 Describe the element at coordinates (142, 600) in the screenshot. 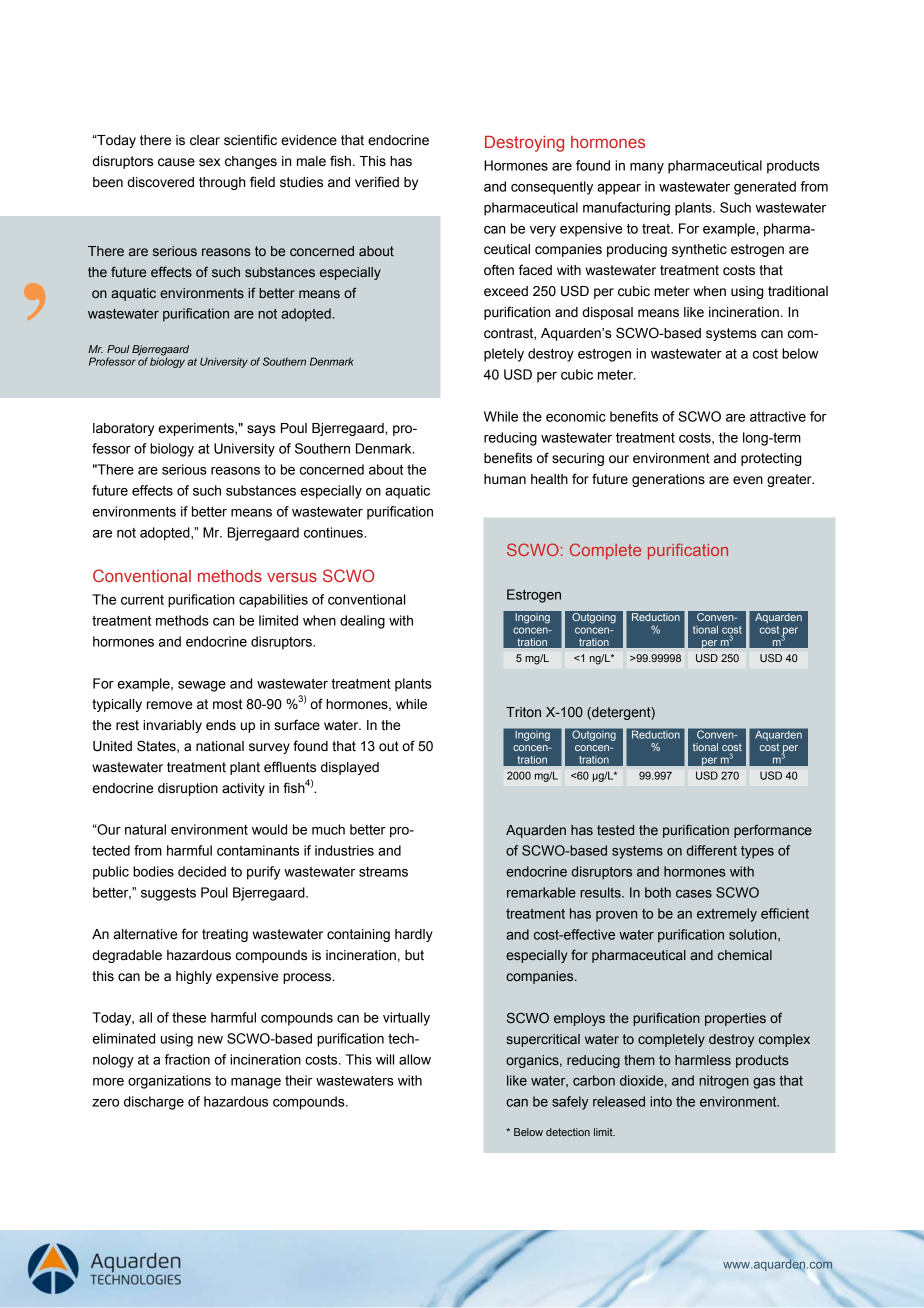

I see `current` at that location.
